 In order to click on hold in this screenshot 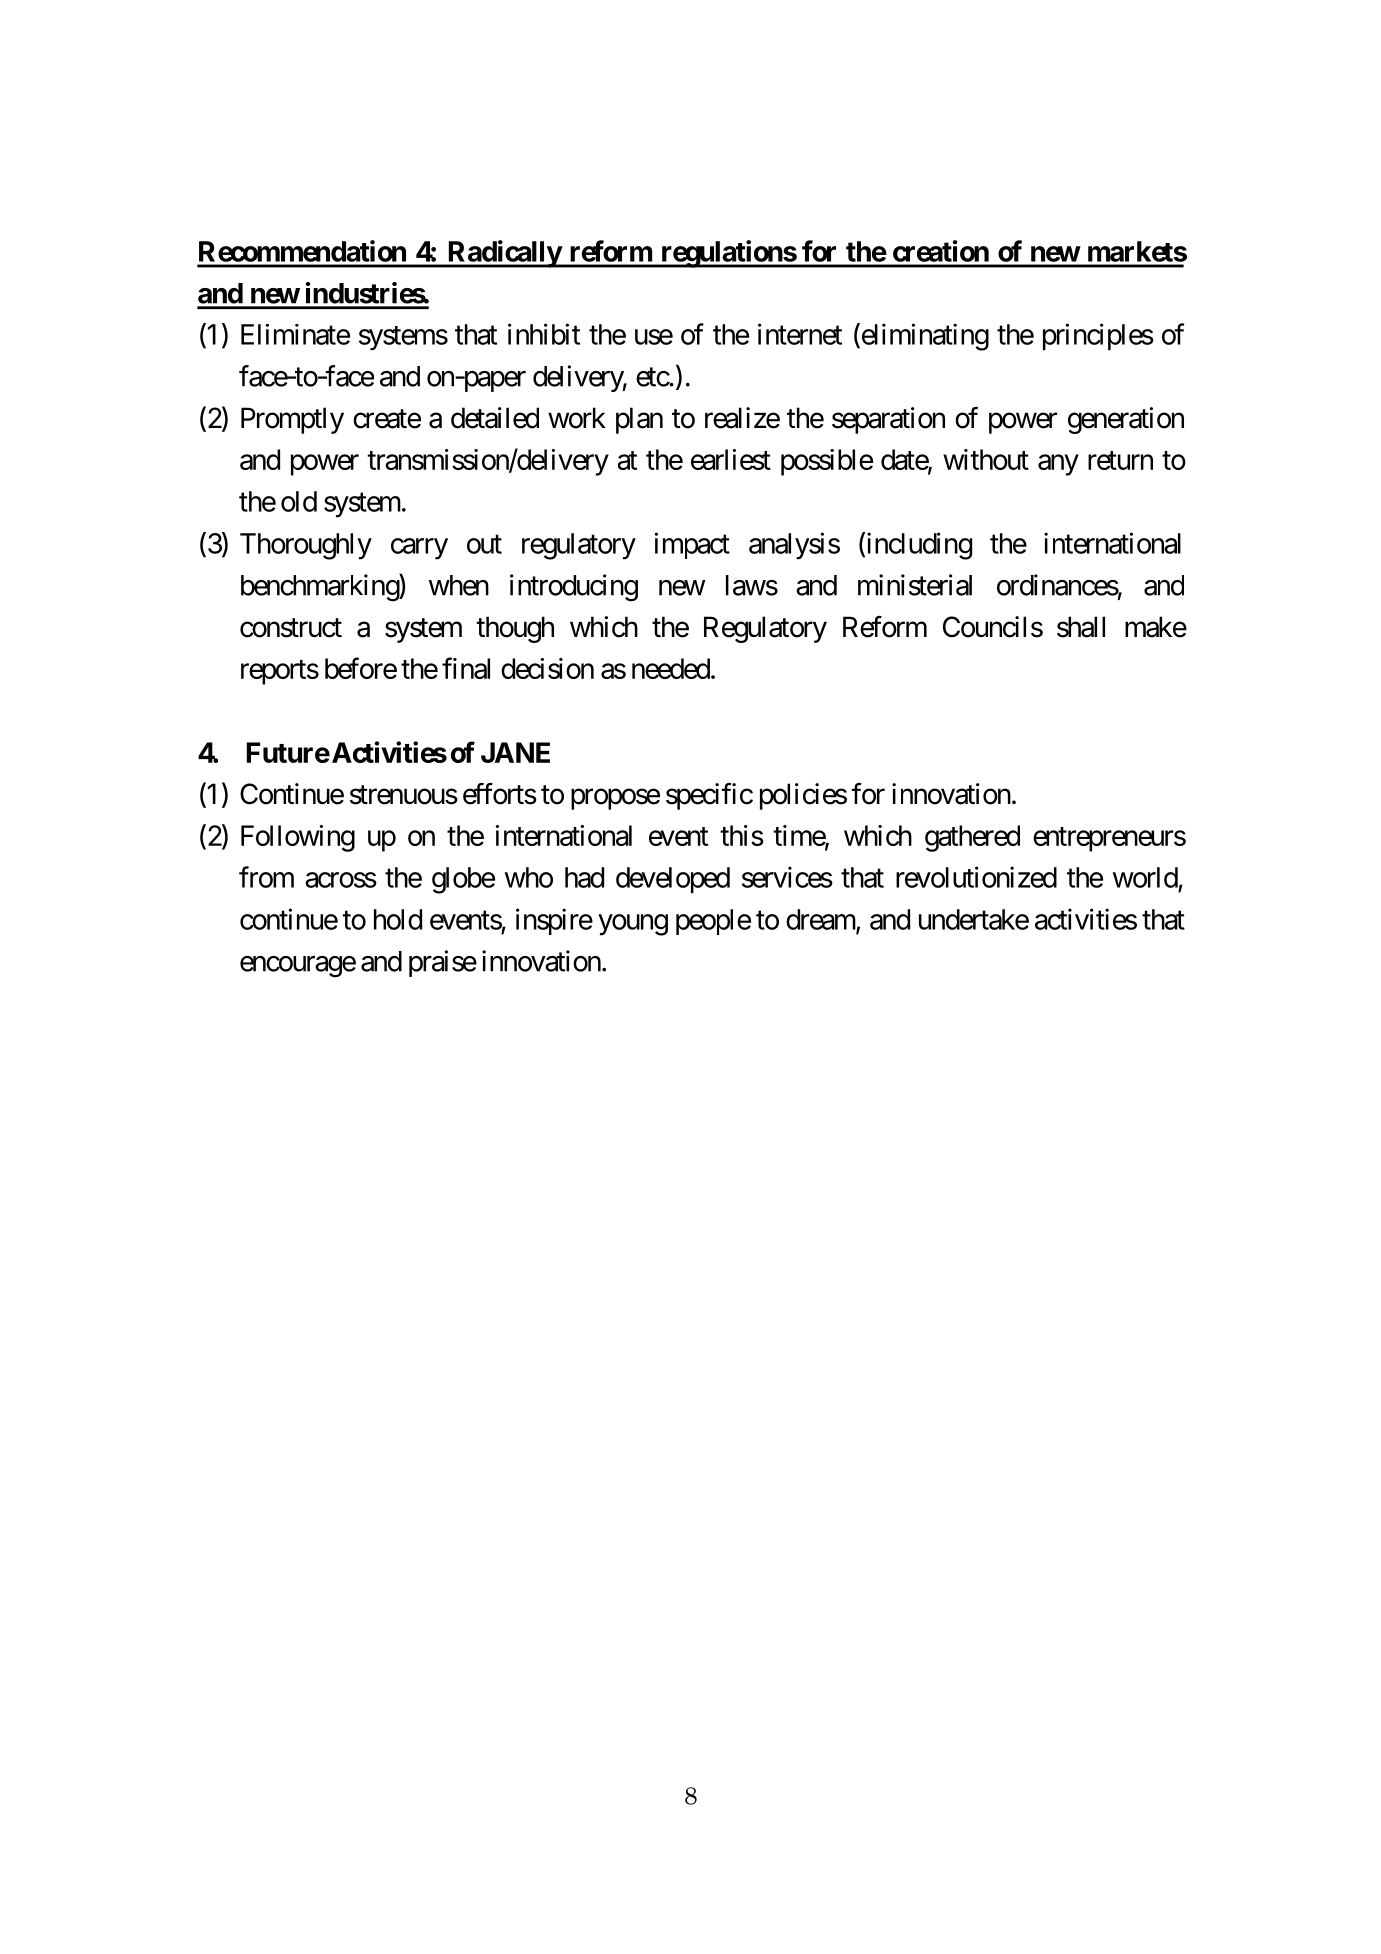, I will do `click(398, 919)`.
